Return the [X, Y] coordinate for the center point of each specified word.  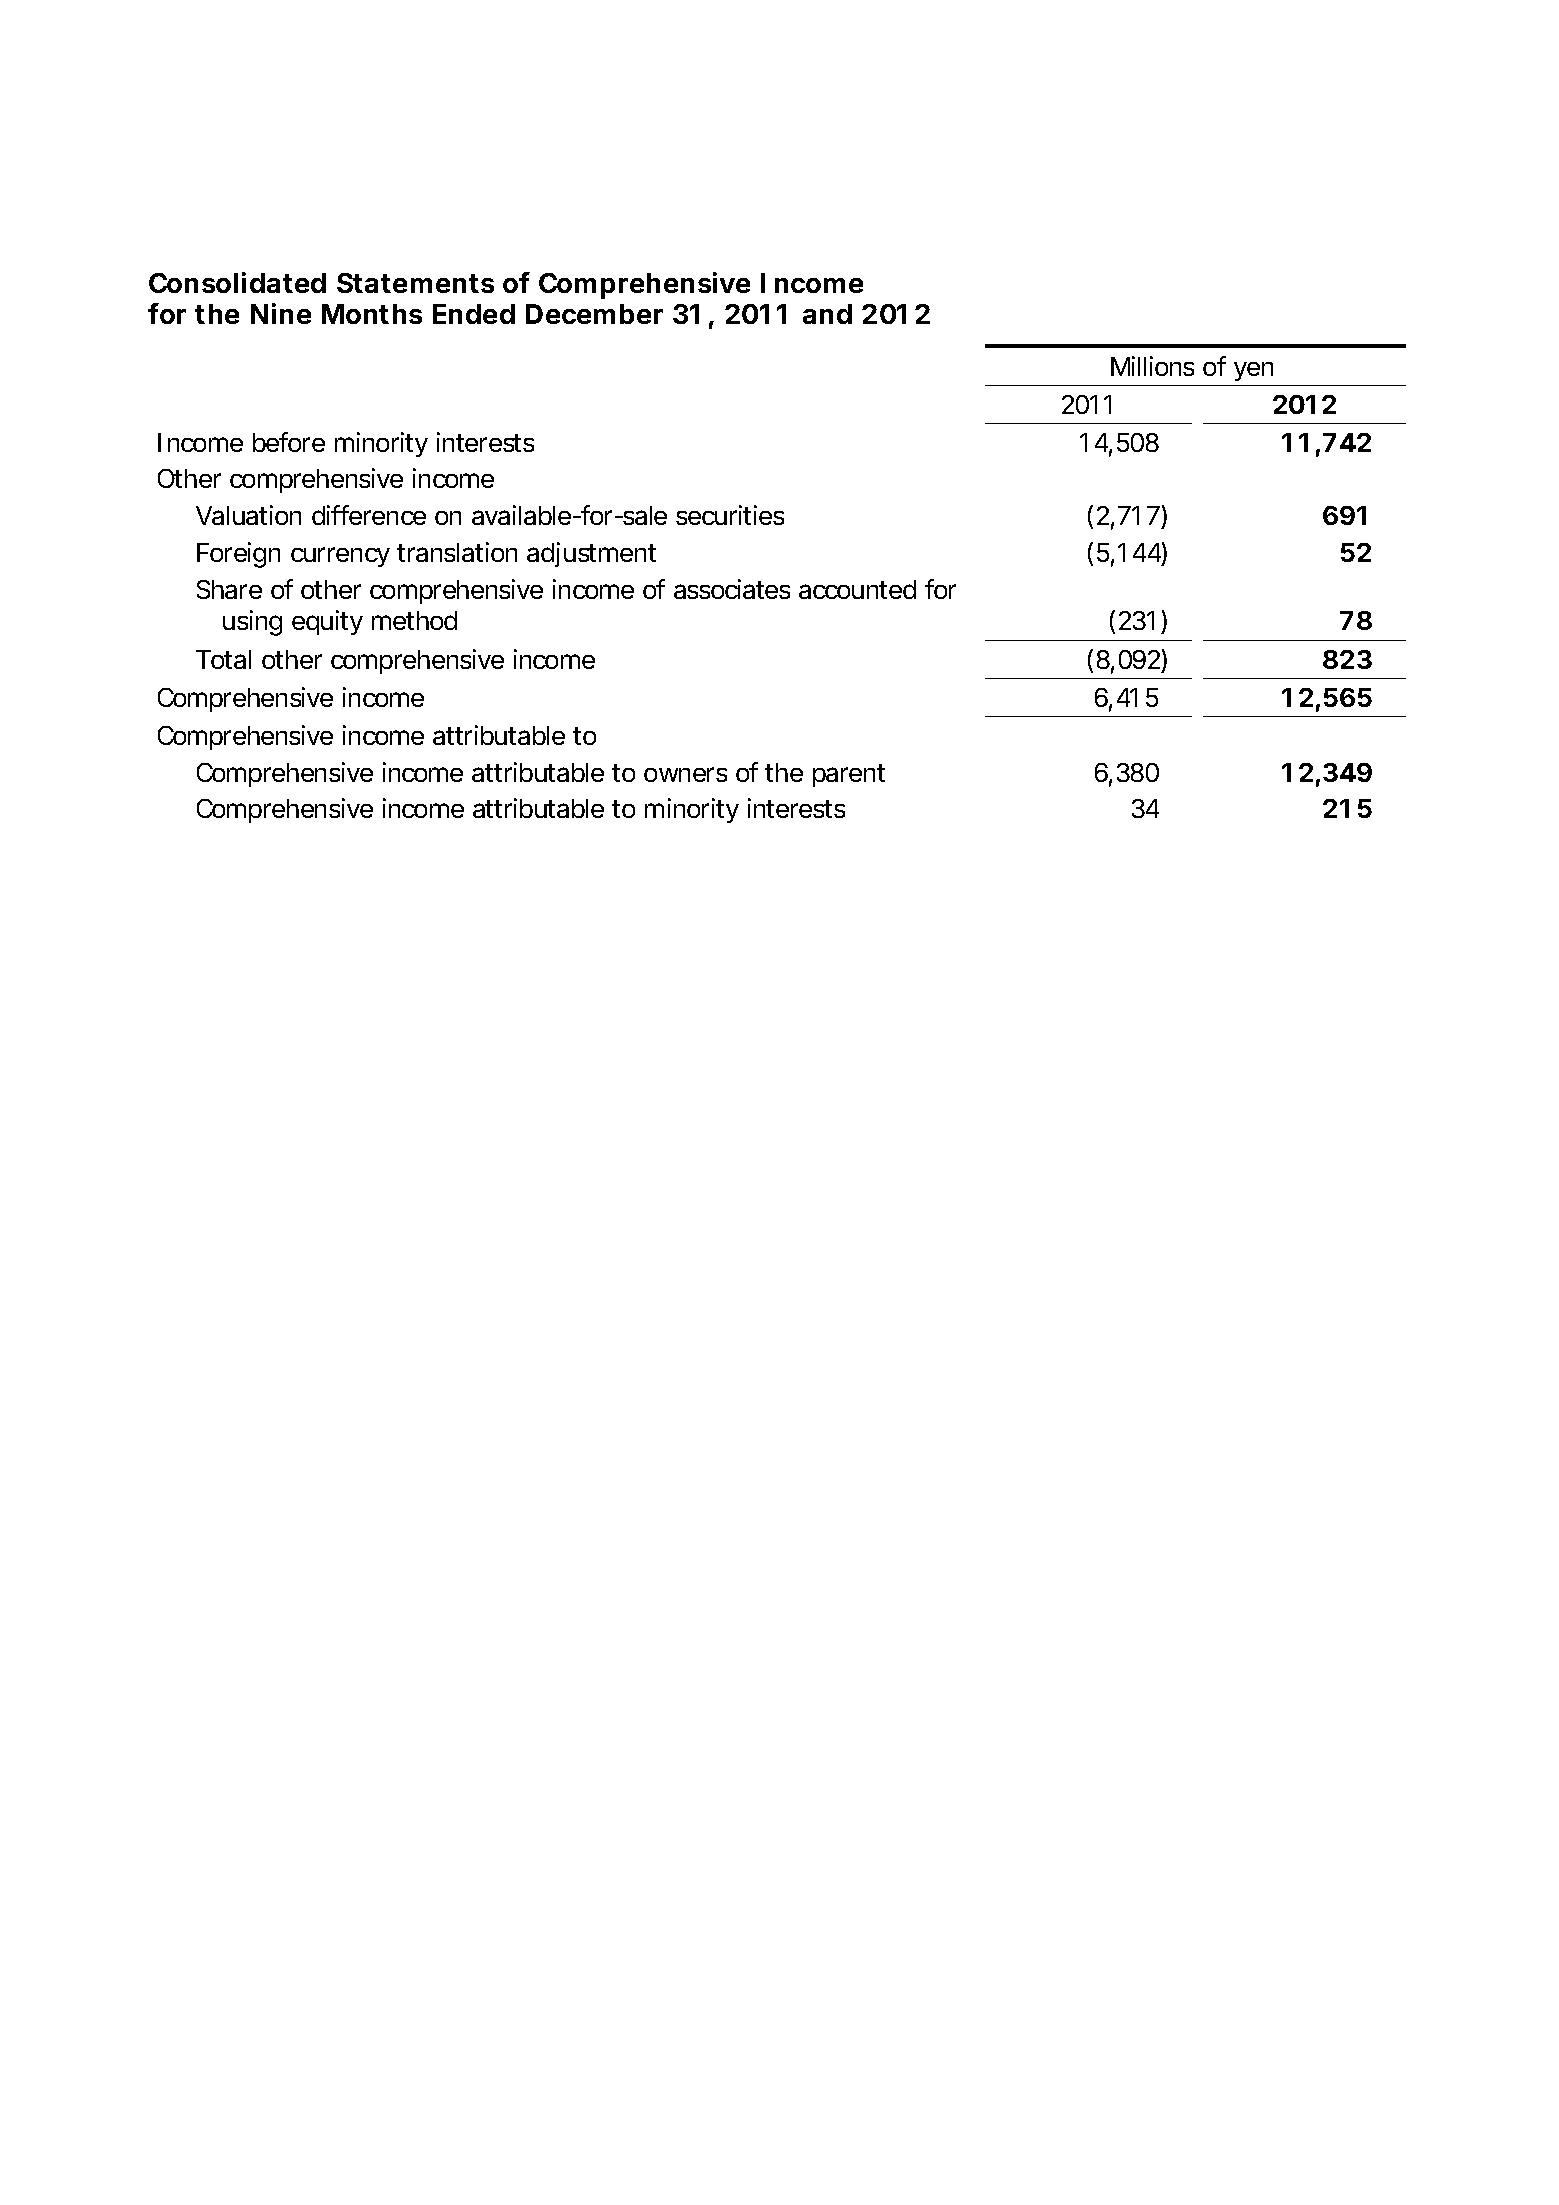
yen [1253, 371]
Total [223, 659]
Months [372, 314]
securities [730, 515]
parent [849, 775]
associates [732, 589]
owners [685, 774]
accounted [857, 589]
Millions [1152, 366]
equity [327, 622]
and [827, 314]
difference [369, 515]
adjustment [591, 554]
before [289, 442]
